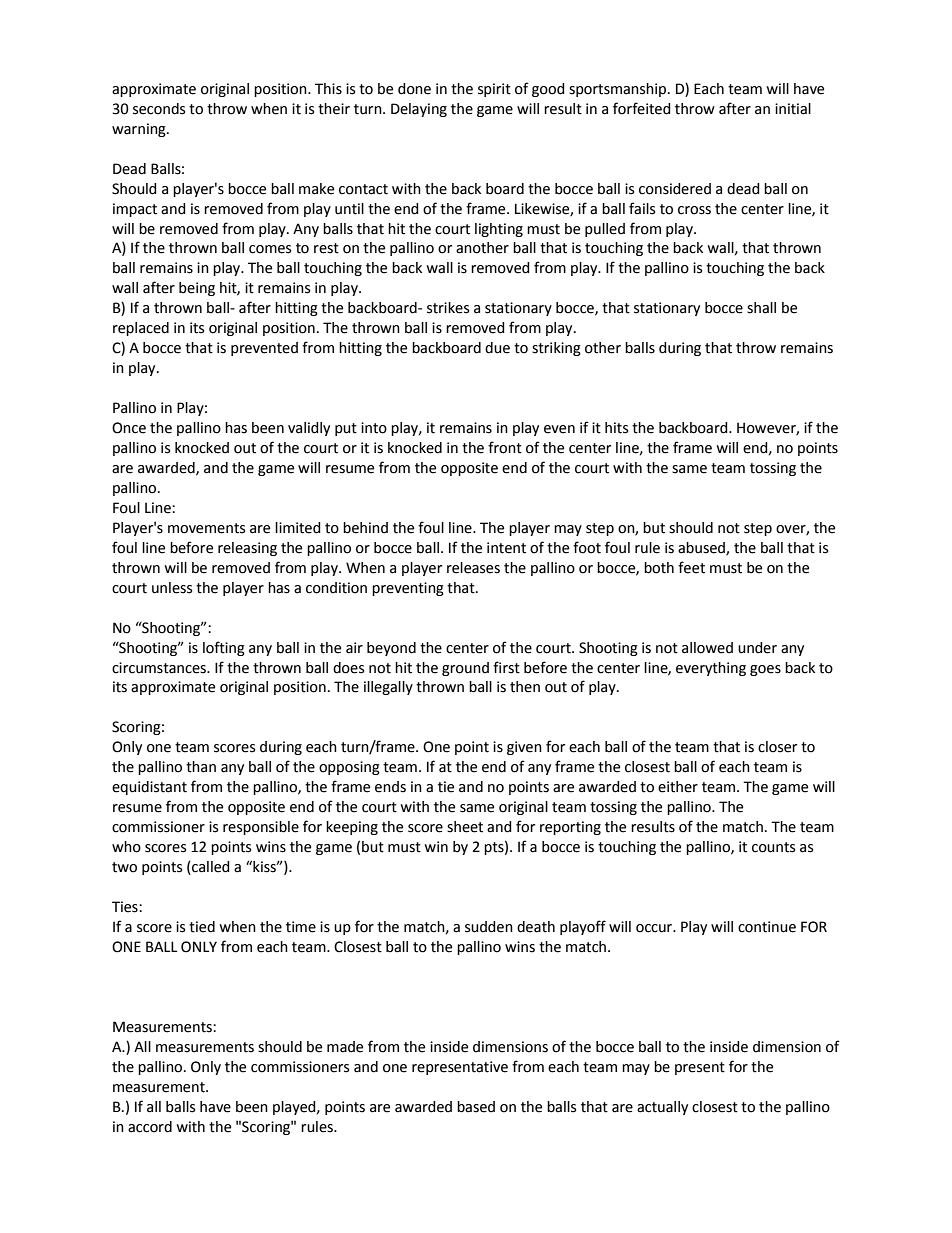 The height and width of the image is (1233, 952). Describe the element at coordinates (419, 110) in the image. I see `Delaying` at that location.
